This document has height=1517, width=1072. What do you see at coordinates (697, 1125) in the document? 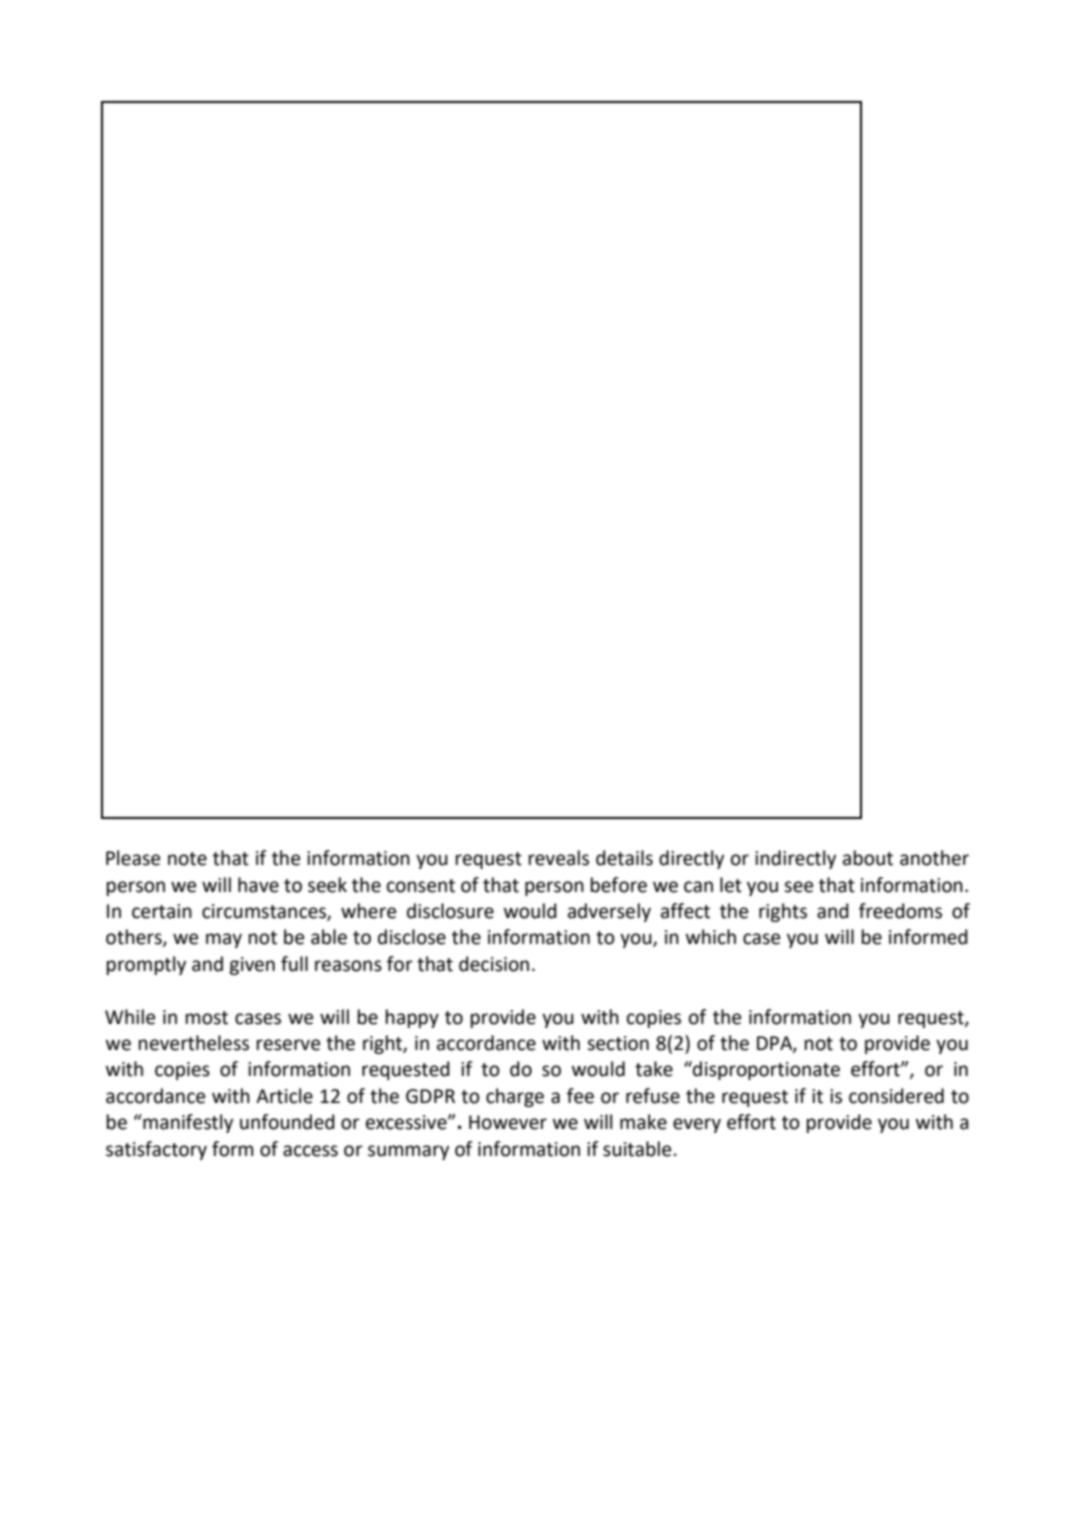
I see `every` at bounding box center [697, 1125].
